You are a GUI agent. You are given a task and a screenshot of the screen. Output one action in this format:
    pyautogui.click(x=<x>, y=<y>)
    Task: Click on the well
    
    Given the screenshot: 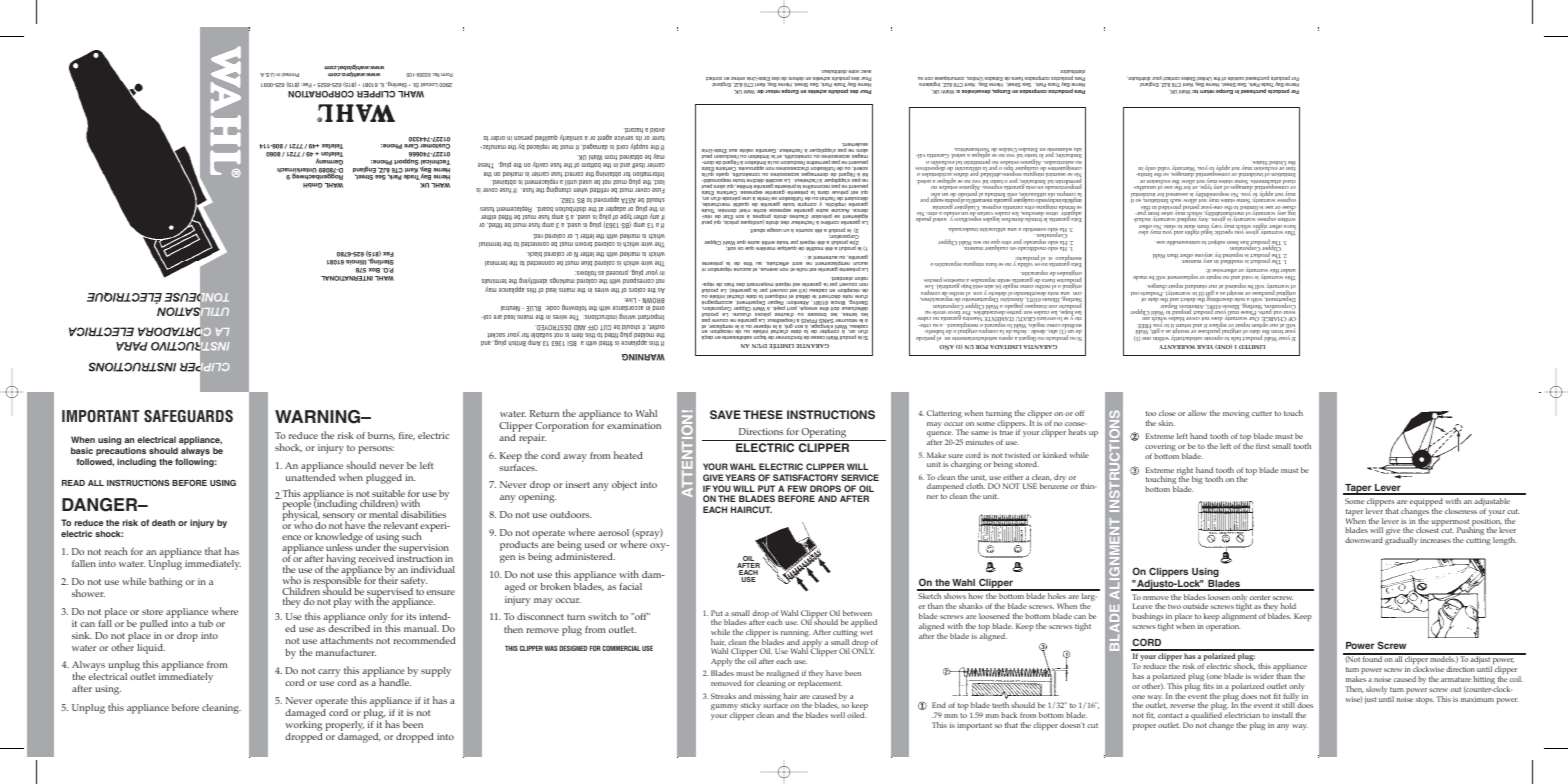 What is the action you would take?
    pyautogui.click(x=838, y=715)
